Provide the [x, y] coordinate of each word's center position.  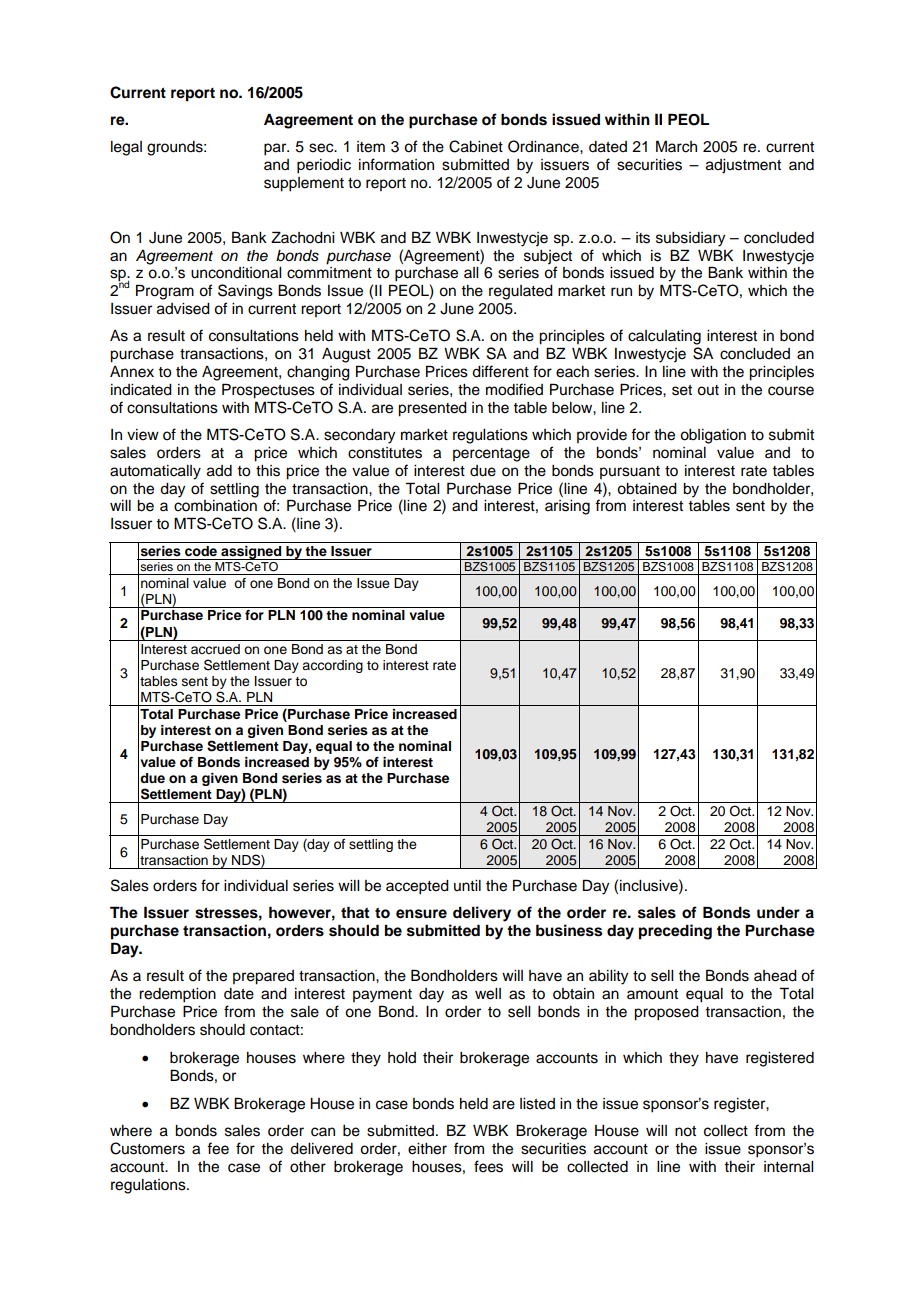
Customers [147, 1148]
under [778, 912]
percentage [491, 455]
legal [126, 148]
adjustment [743, 166]
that [355, 912]
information [396, 164]
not [685, 1131]
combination [215, 506]
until [467, 885]
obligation [713, 436]
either [427, 1149]
